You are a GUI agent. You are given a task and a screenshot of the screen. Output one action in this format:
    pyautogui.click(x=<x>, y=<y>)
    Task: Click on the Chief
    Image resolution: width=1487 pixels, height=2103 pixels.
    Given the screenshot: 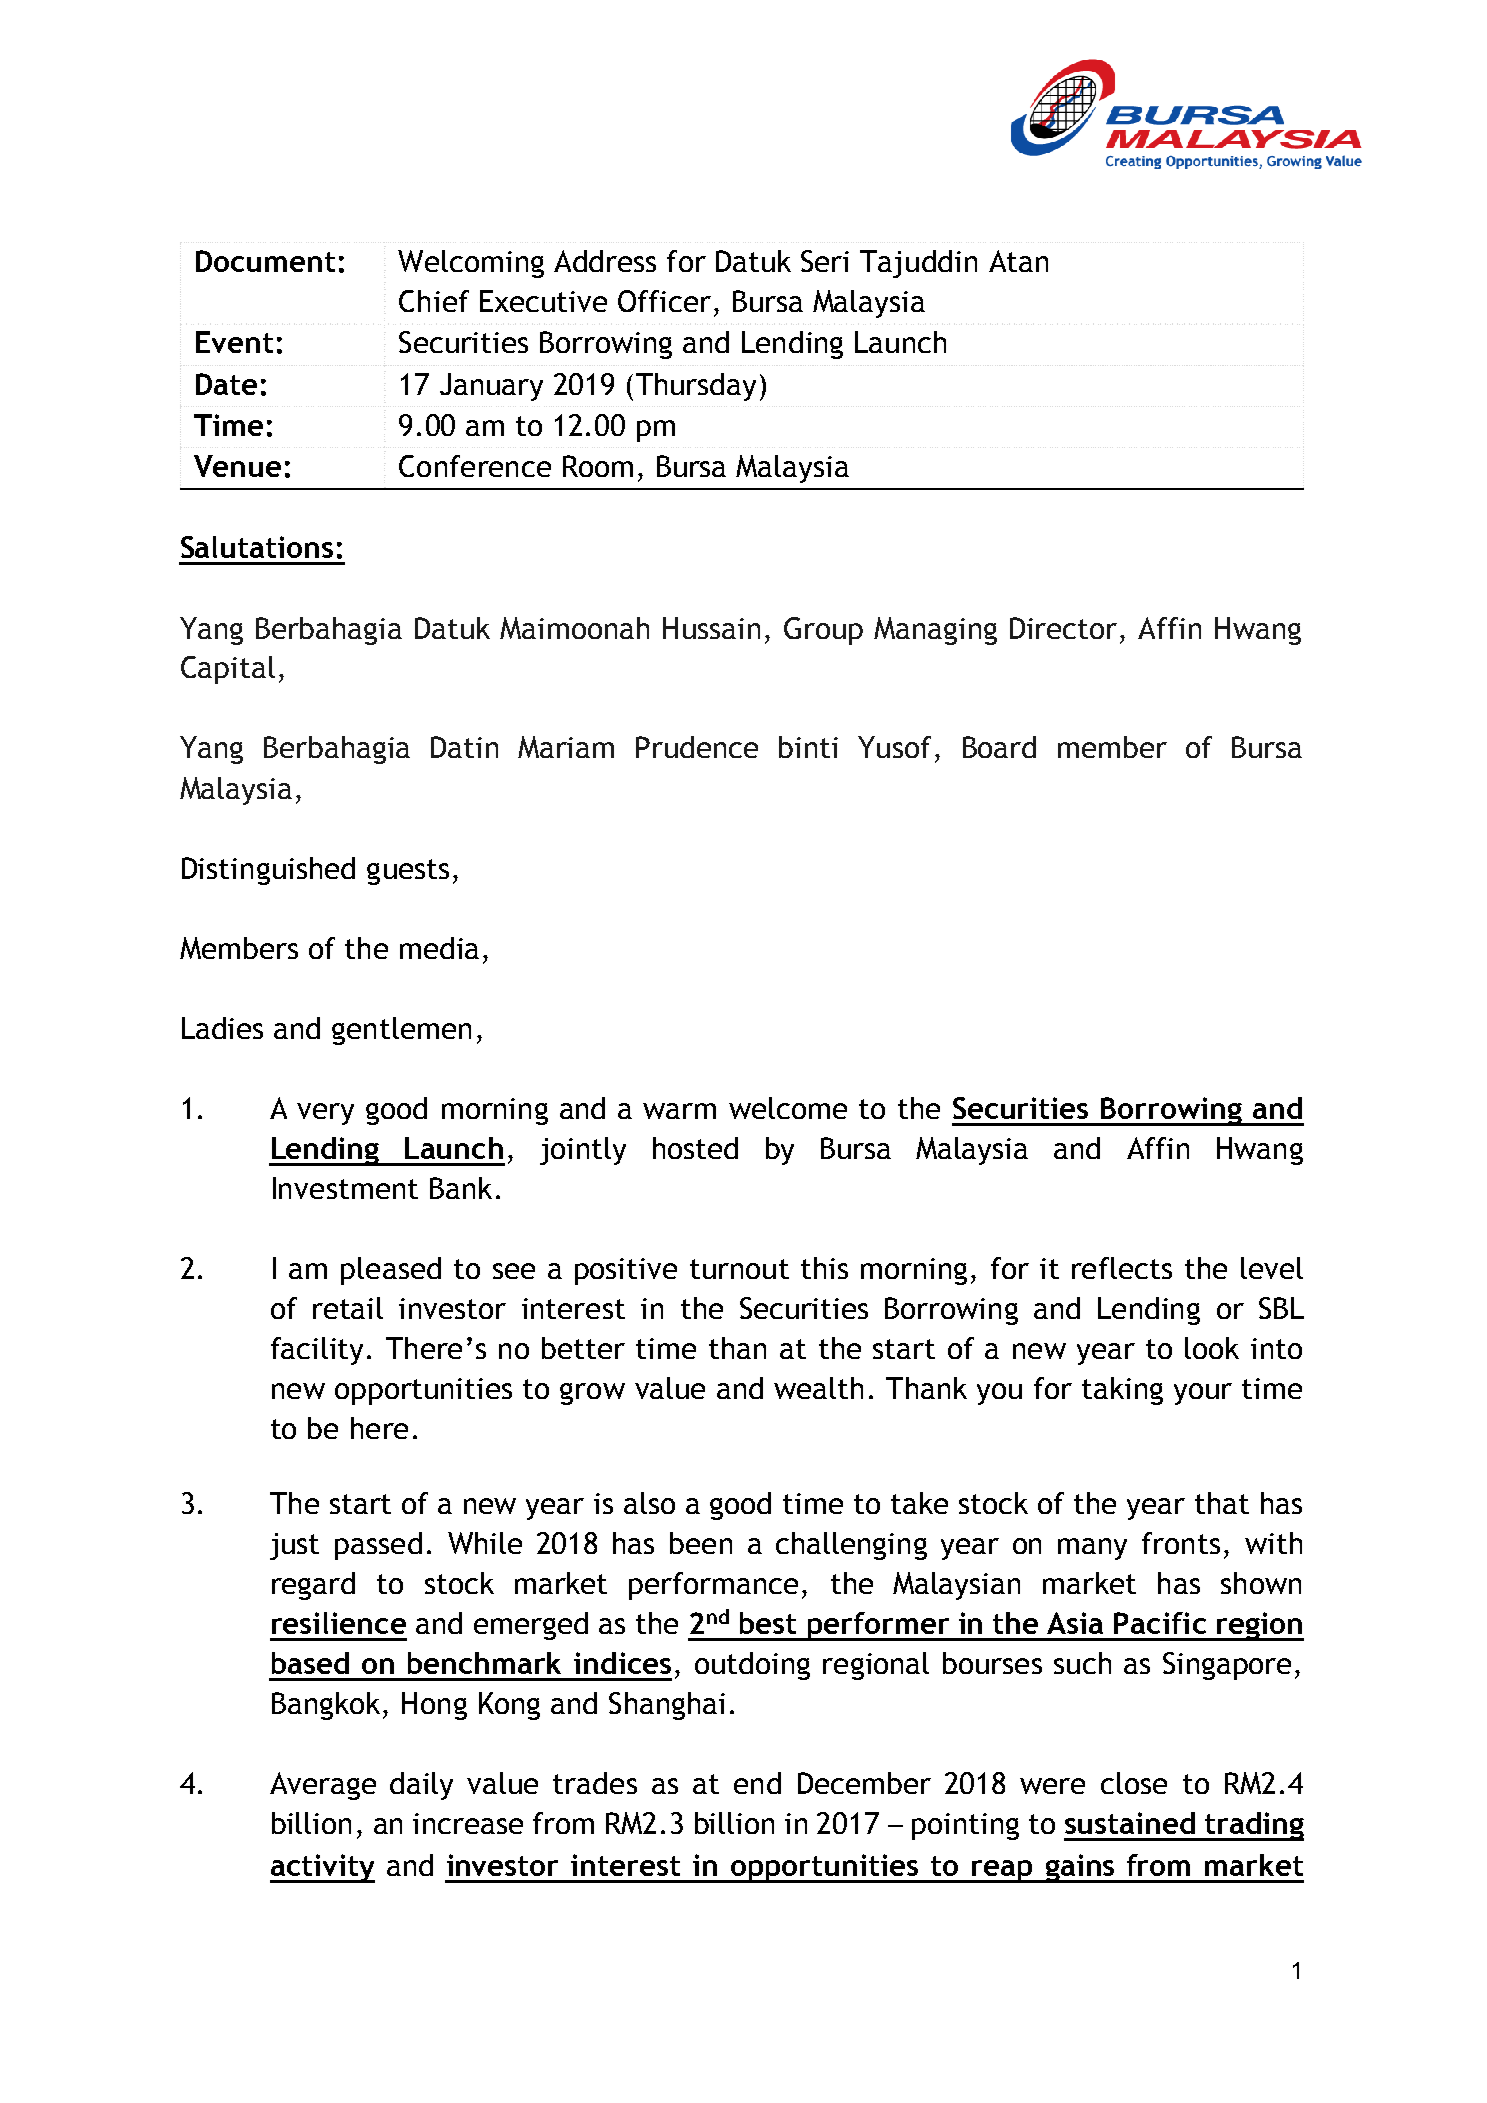 What is the action you would take?
    pyautogui.click(x=434, y=301)
